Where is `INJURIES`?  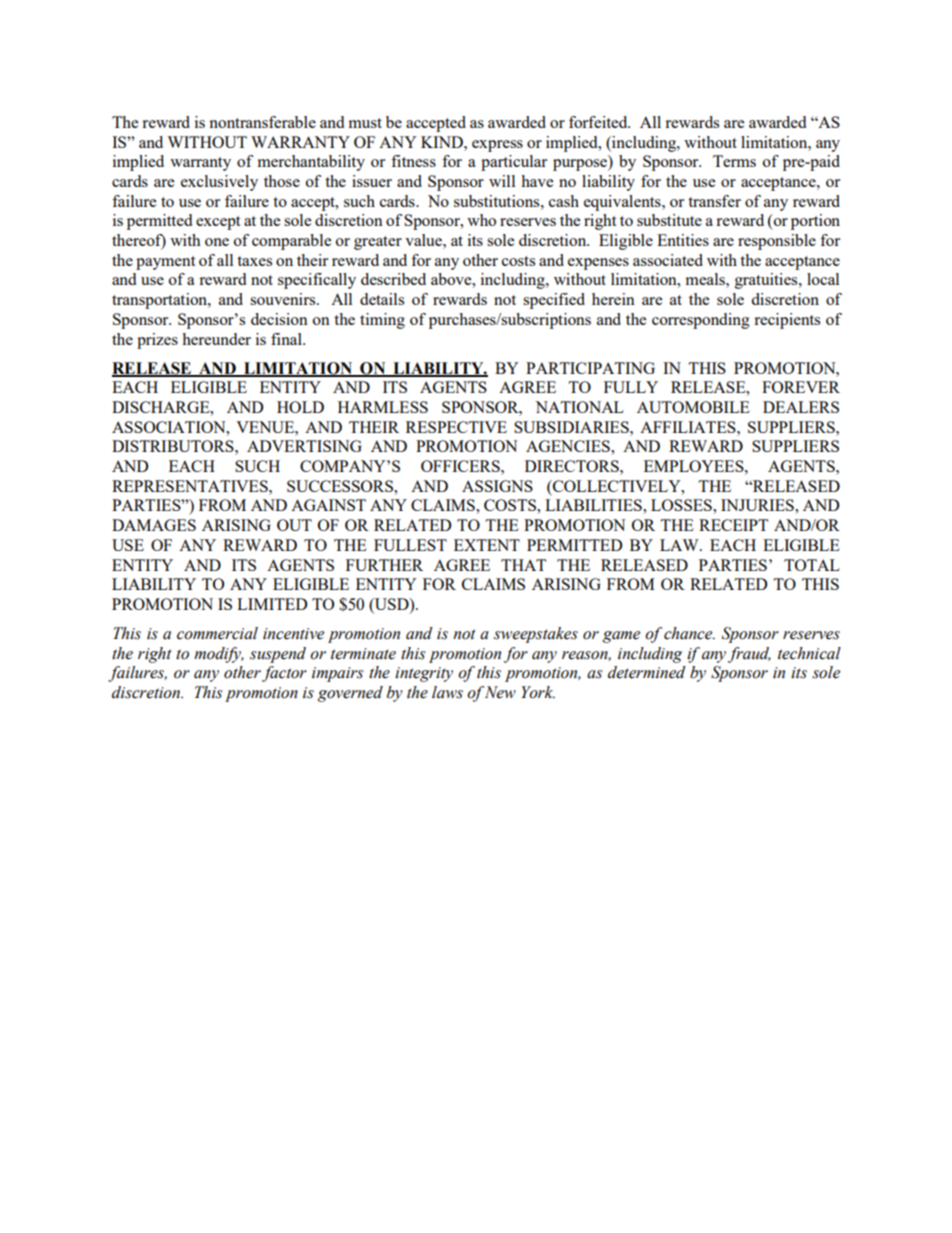
INJURIES is located at coordinates (758, 505).
